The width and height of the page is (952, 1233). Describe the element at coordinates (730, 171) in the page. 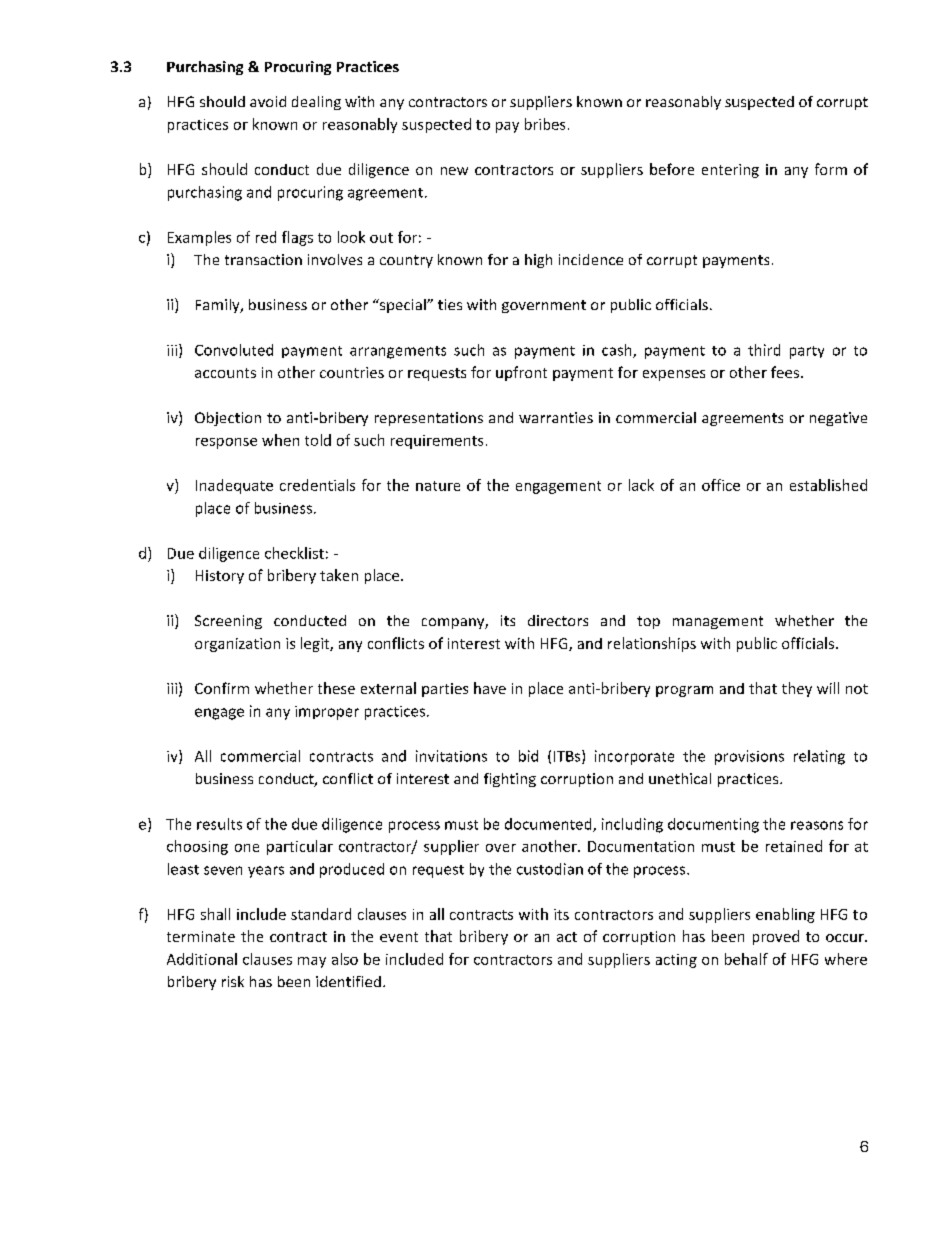

I see `entering` at that location.
